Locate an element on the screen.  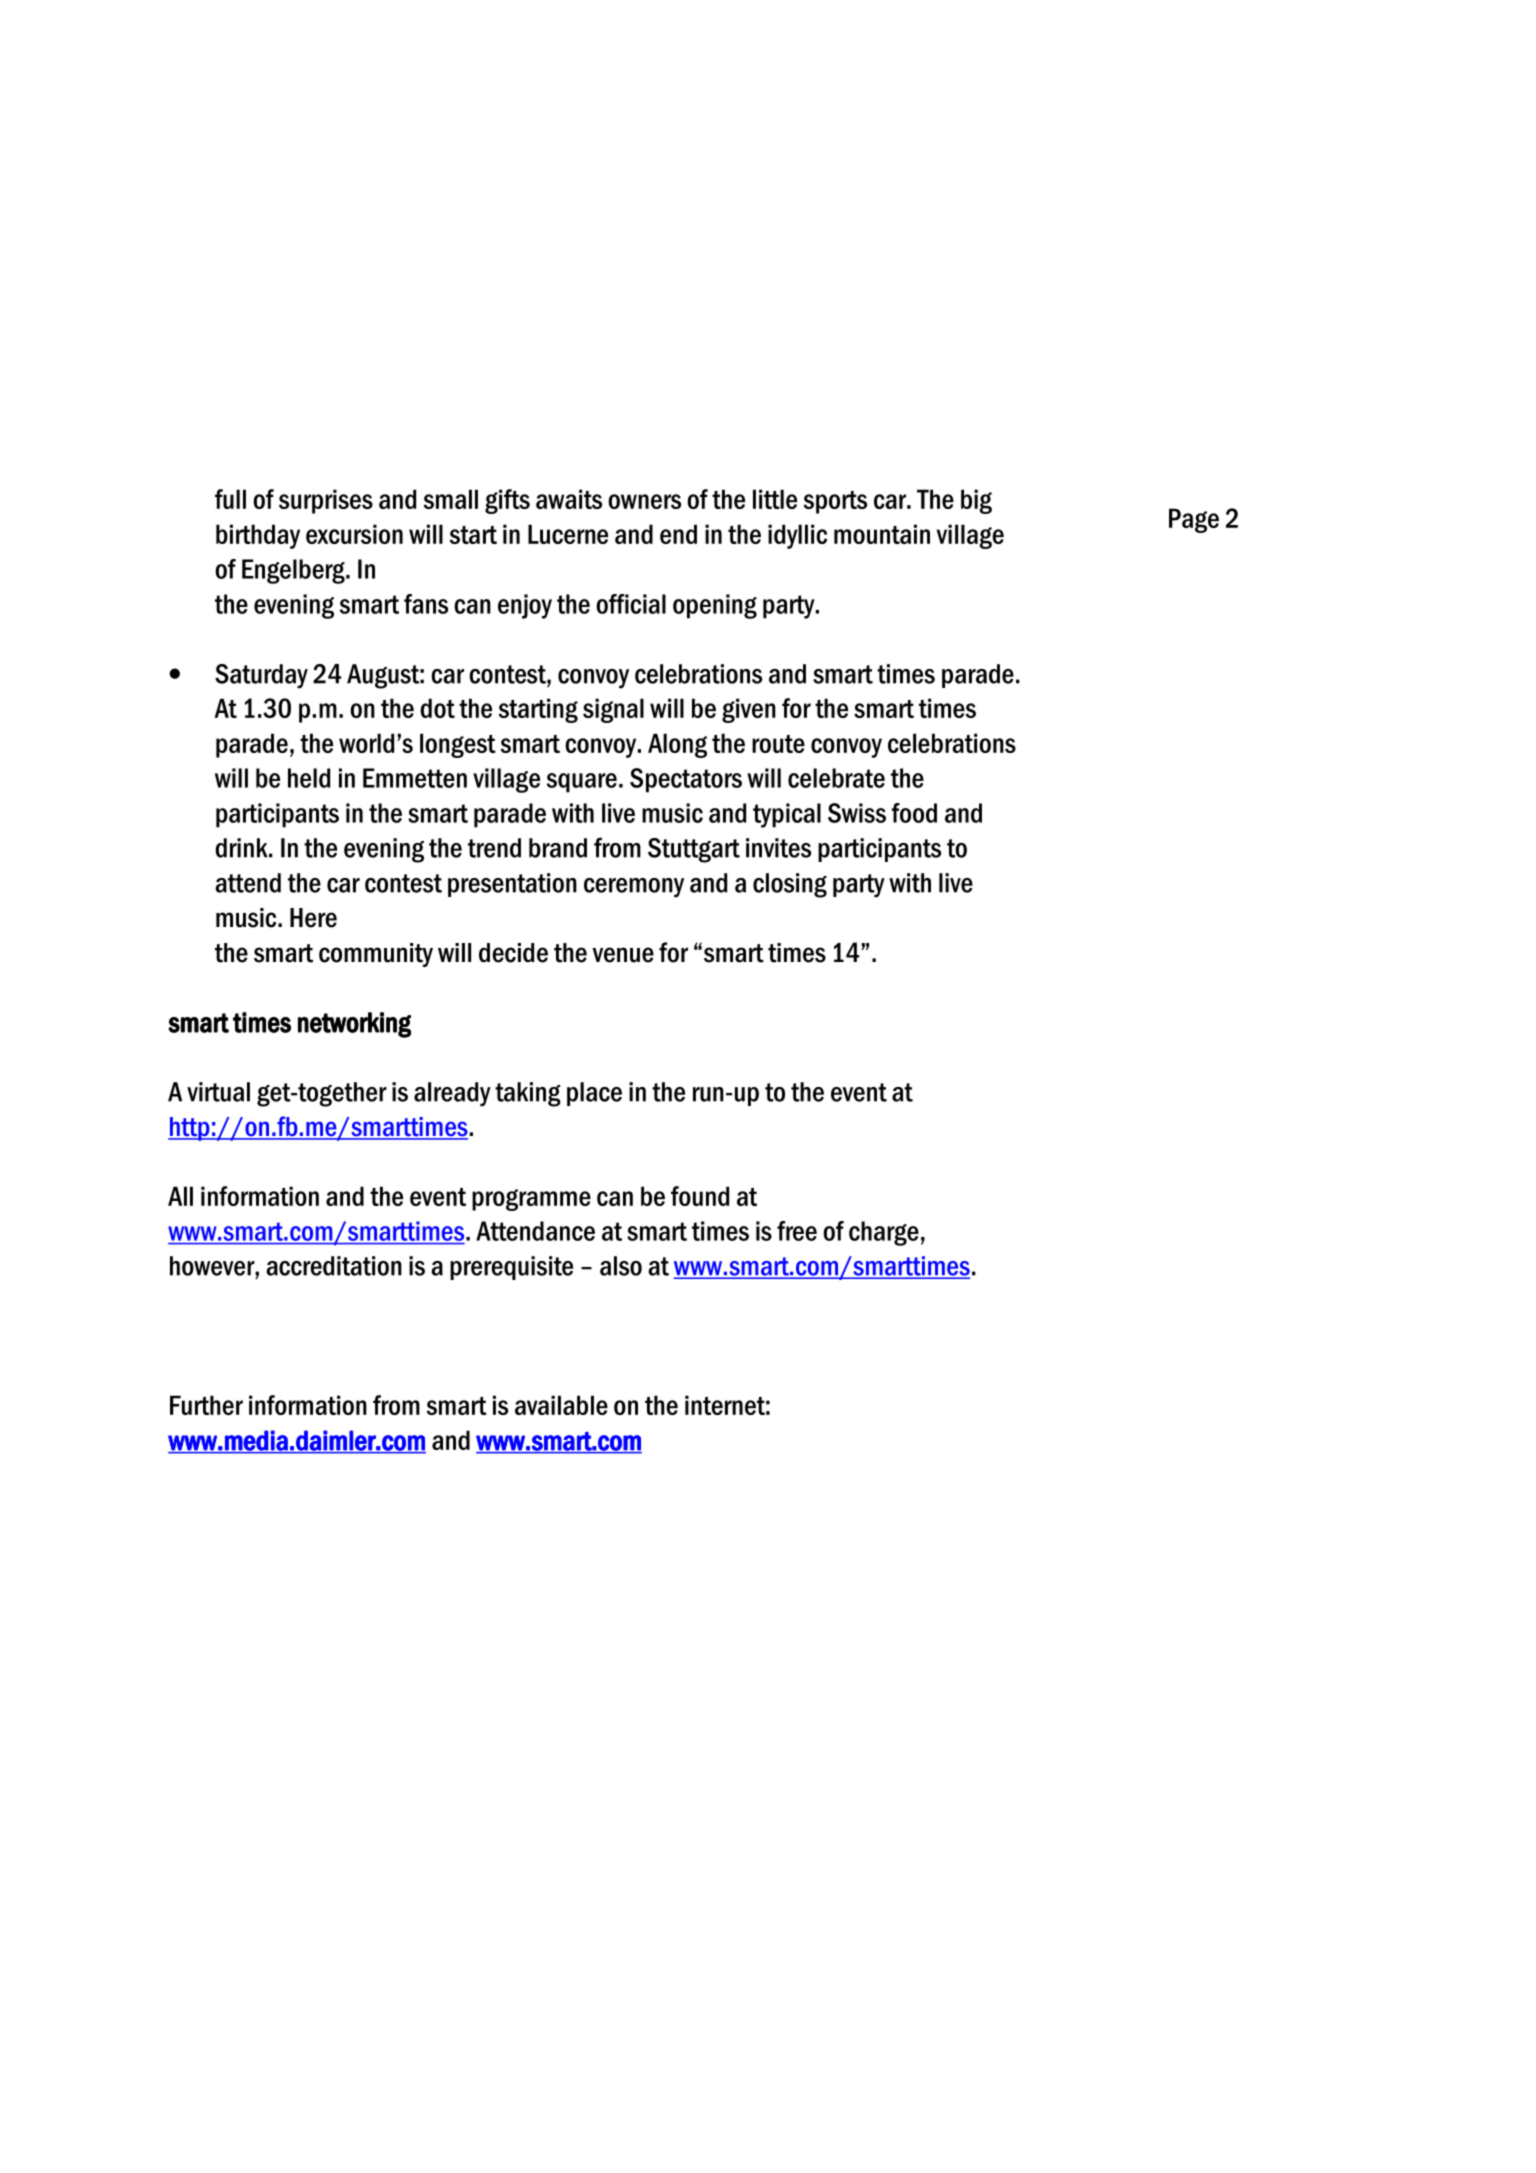
closing is located at coordinates (790, 885).
